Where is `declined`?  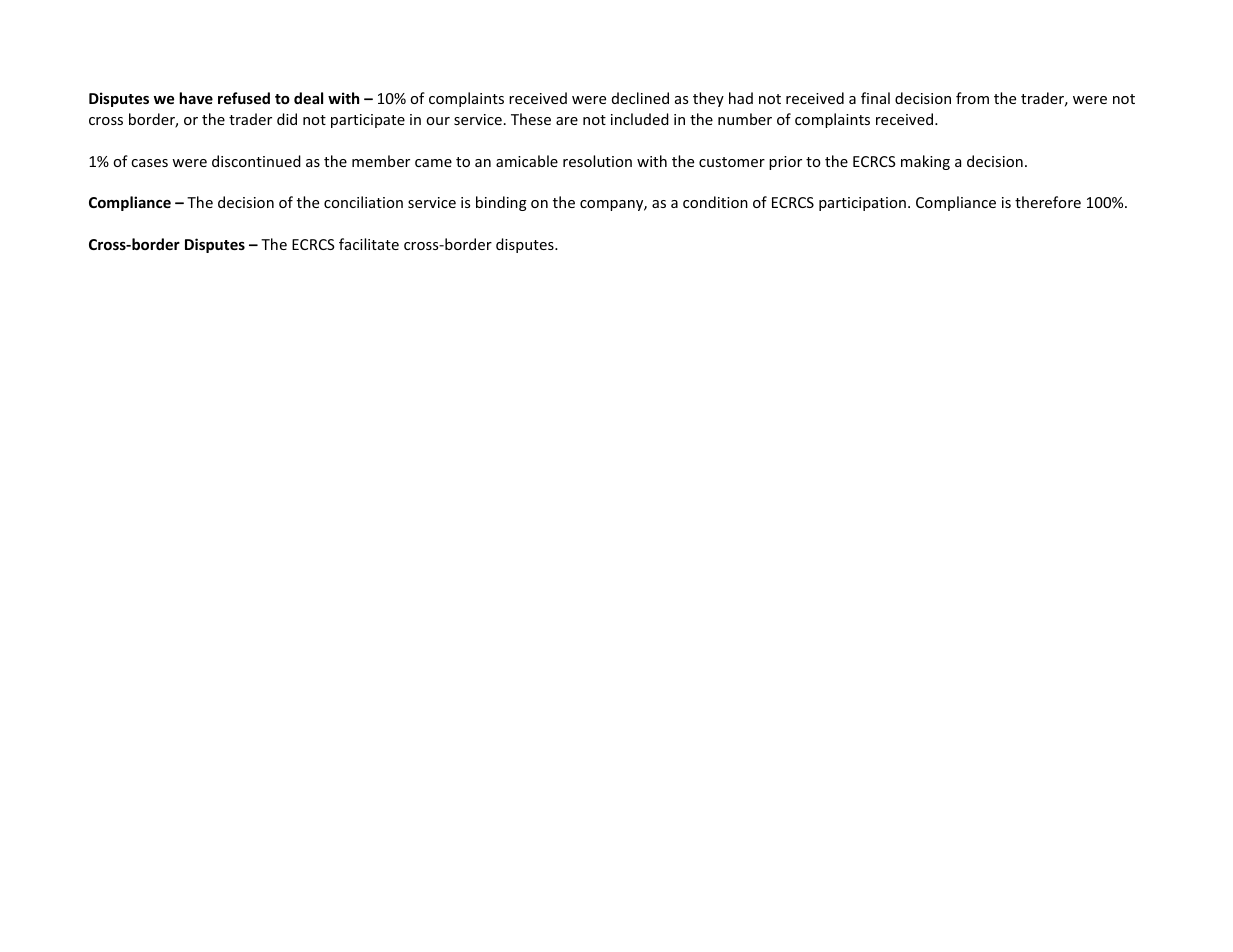 declined is located at coordinates (640, 98).
